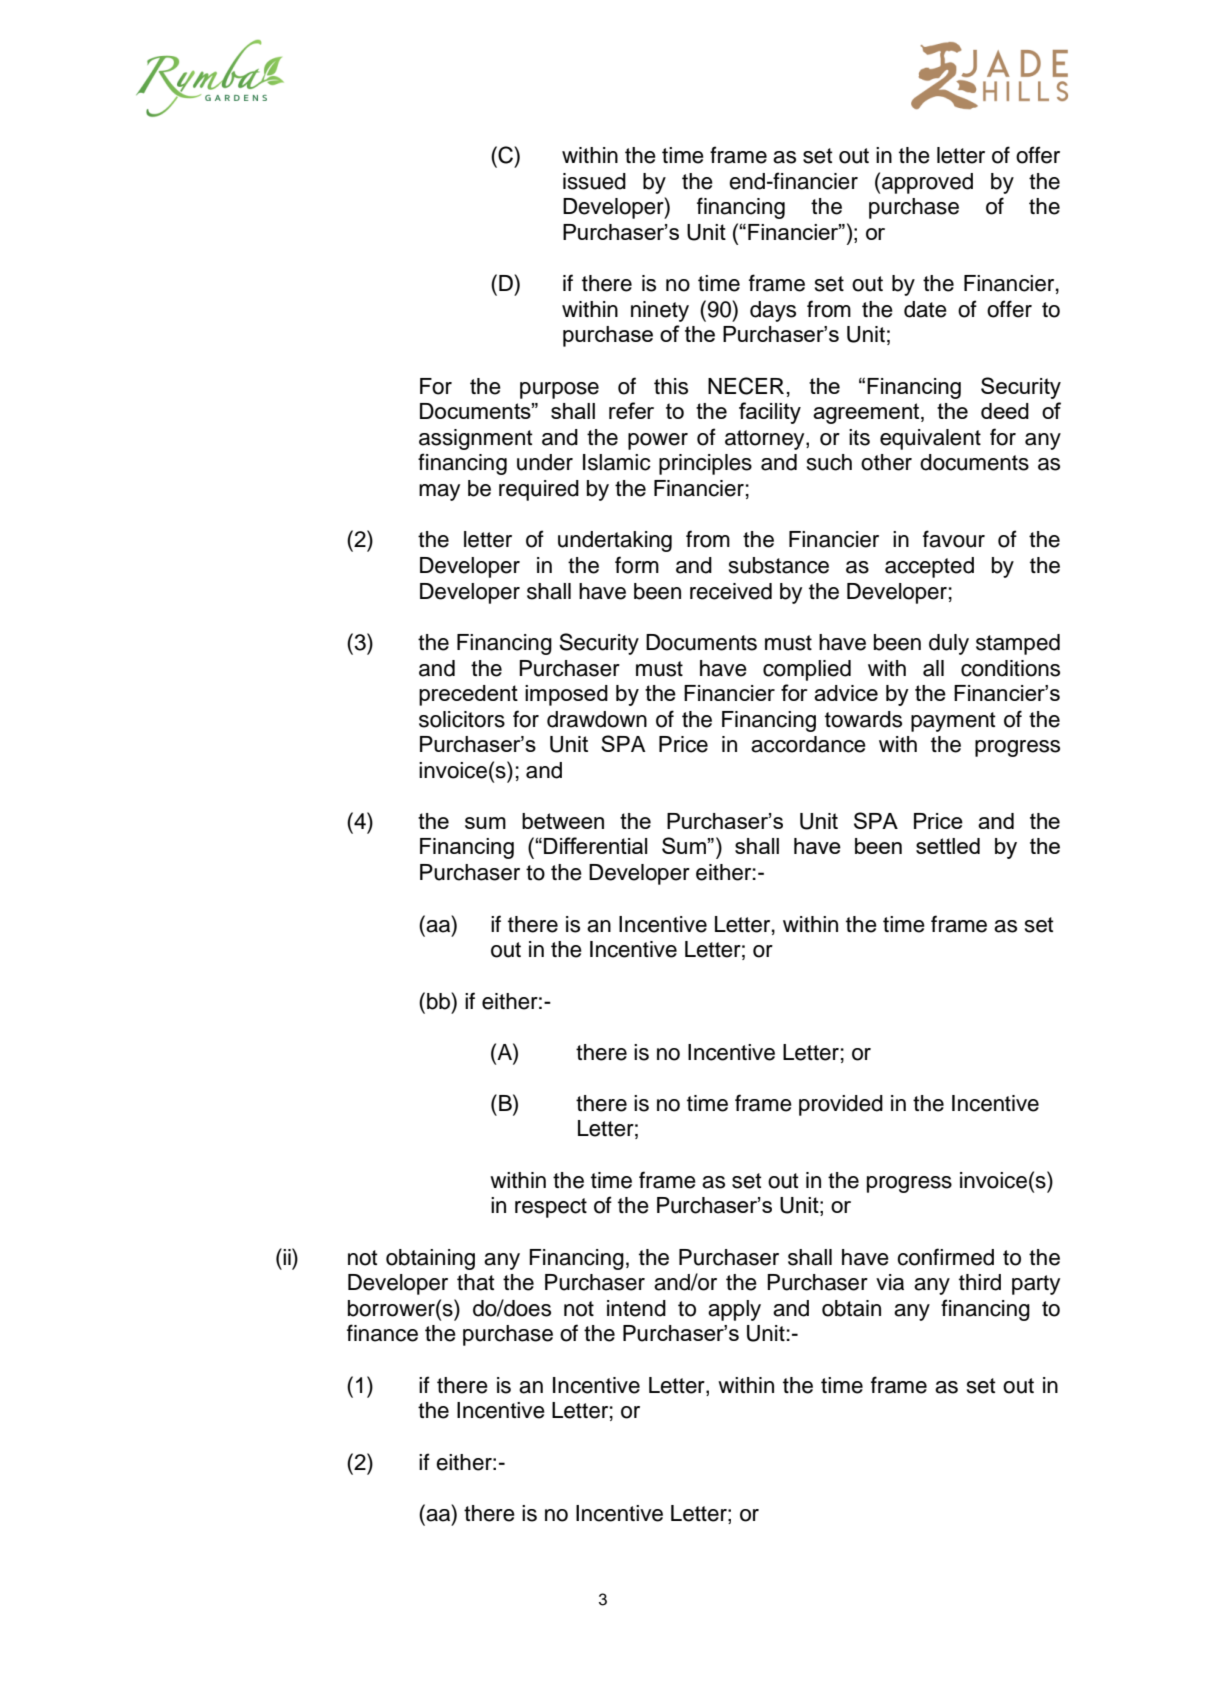 The image size is (1206, 1705). Describe the element at coordinates (841, 1105) in the image. I see `provided` at that location.
